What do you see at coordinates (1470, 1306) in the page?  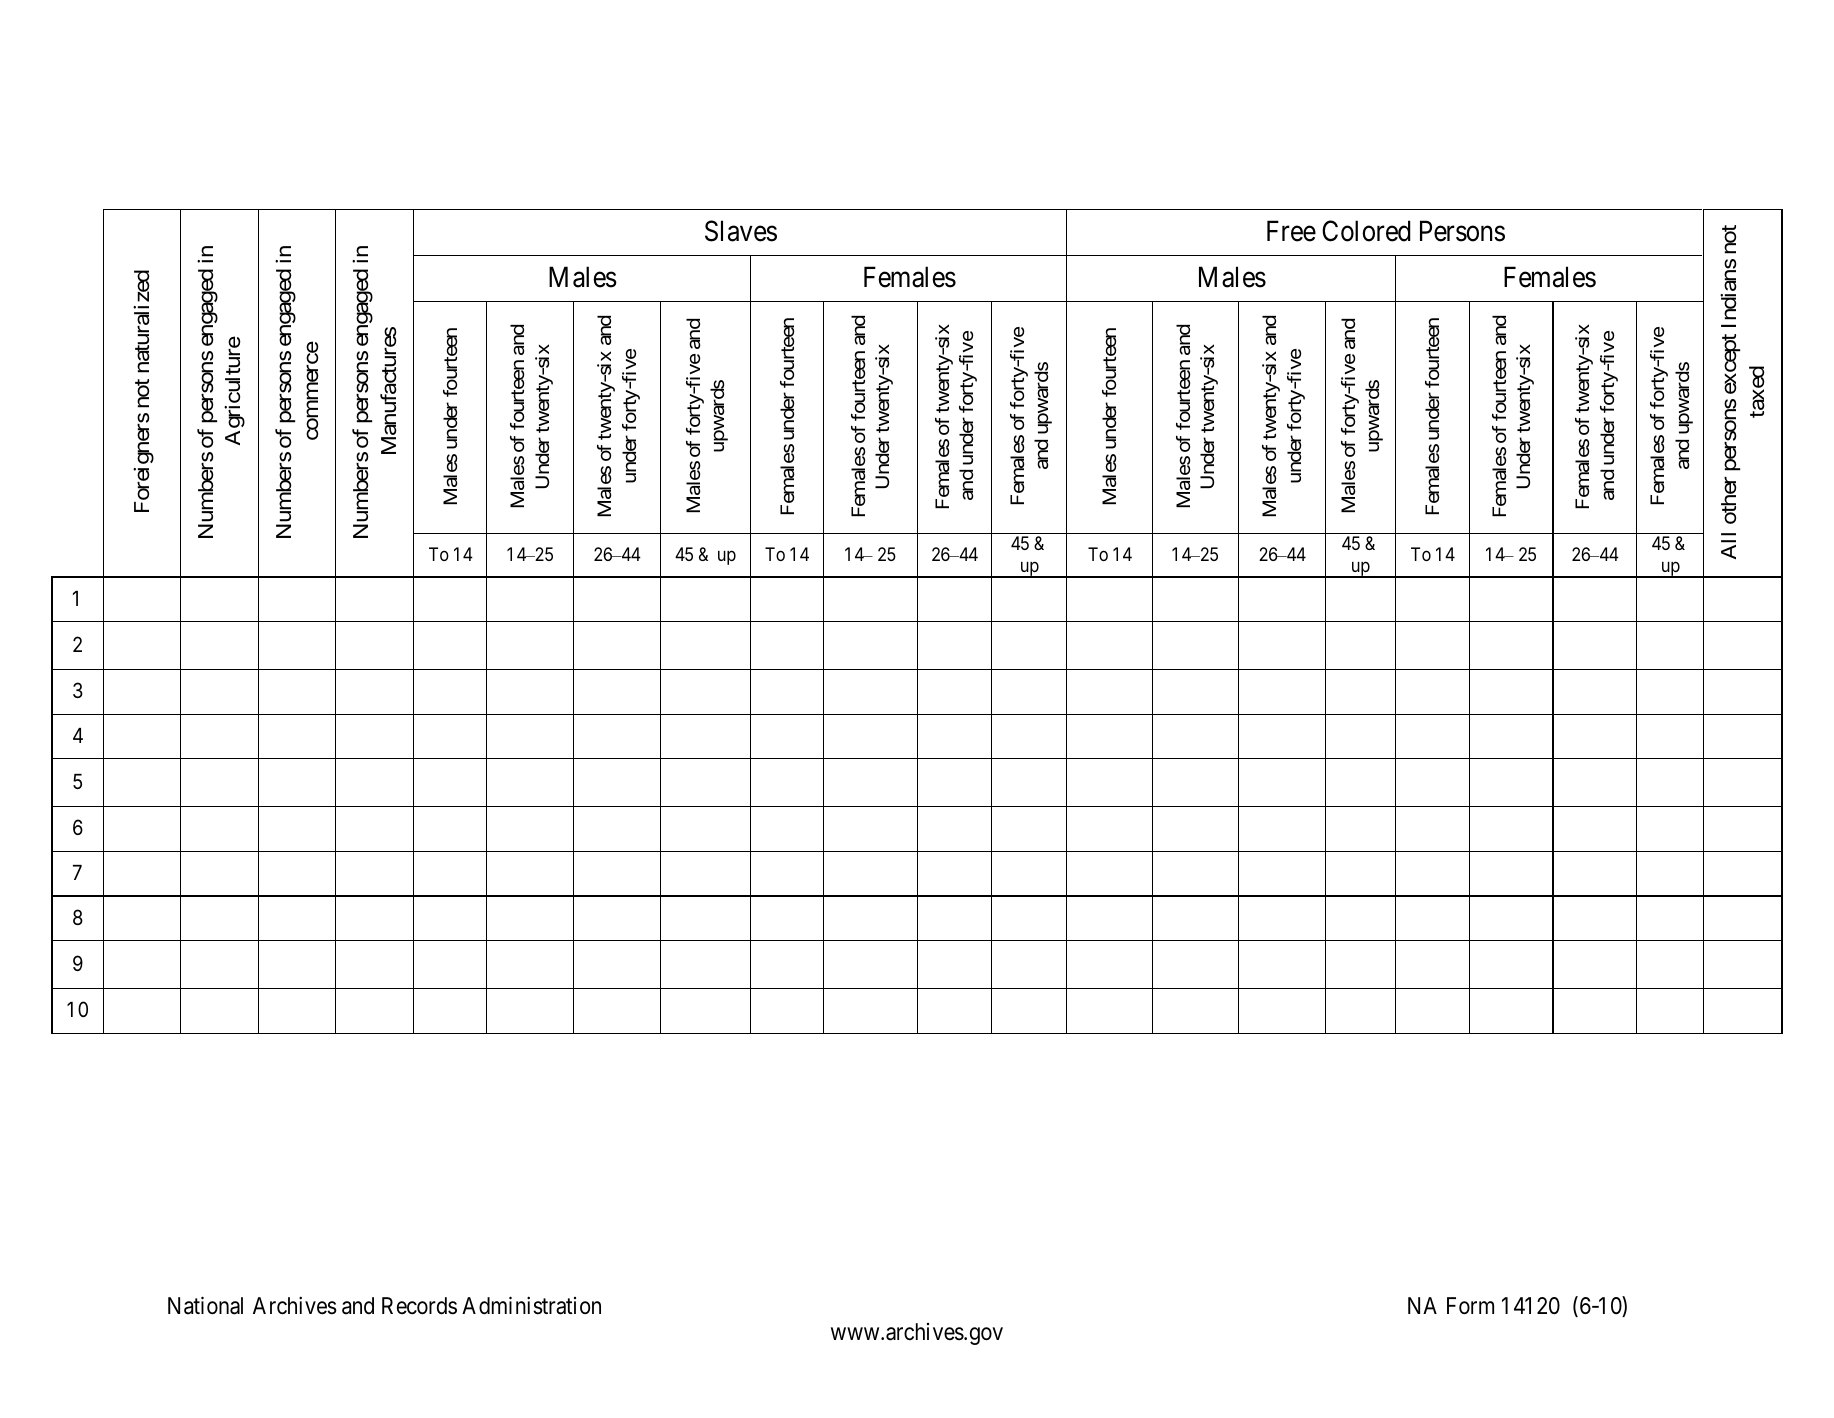 I see `Form` at bounding box center [1470, 1306].
